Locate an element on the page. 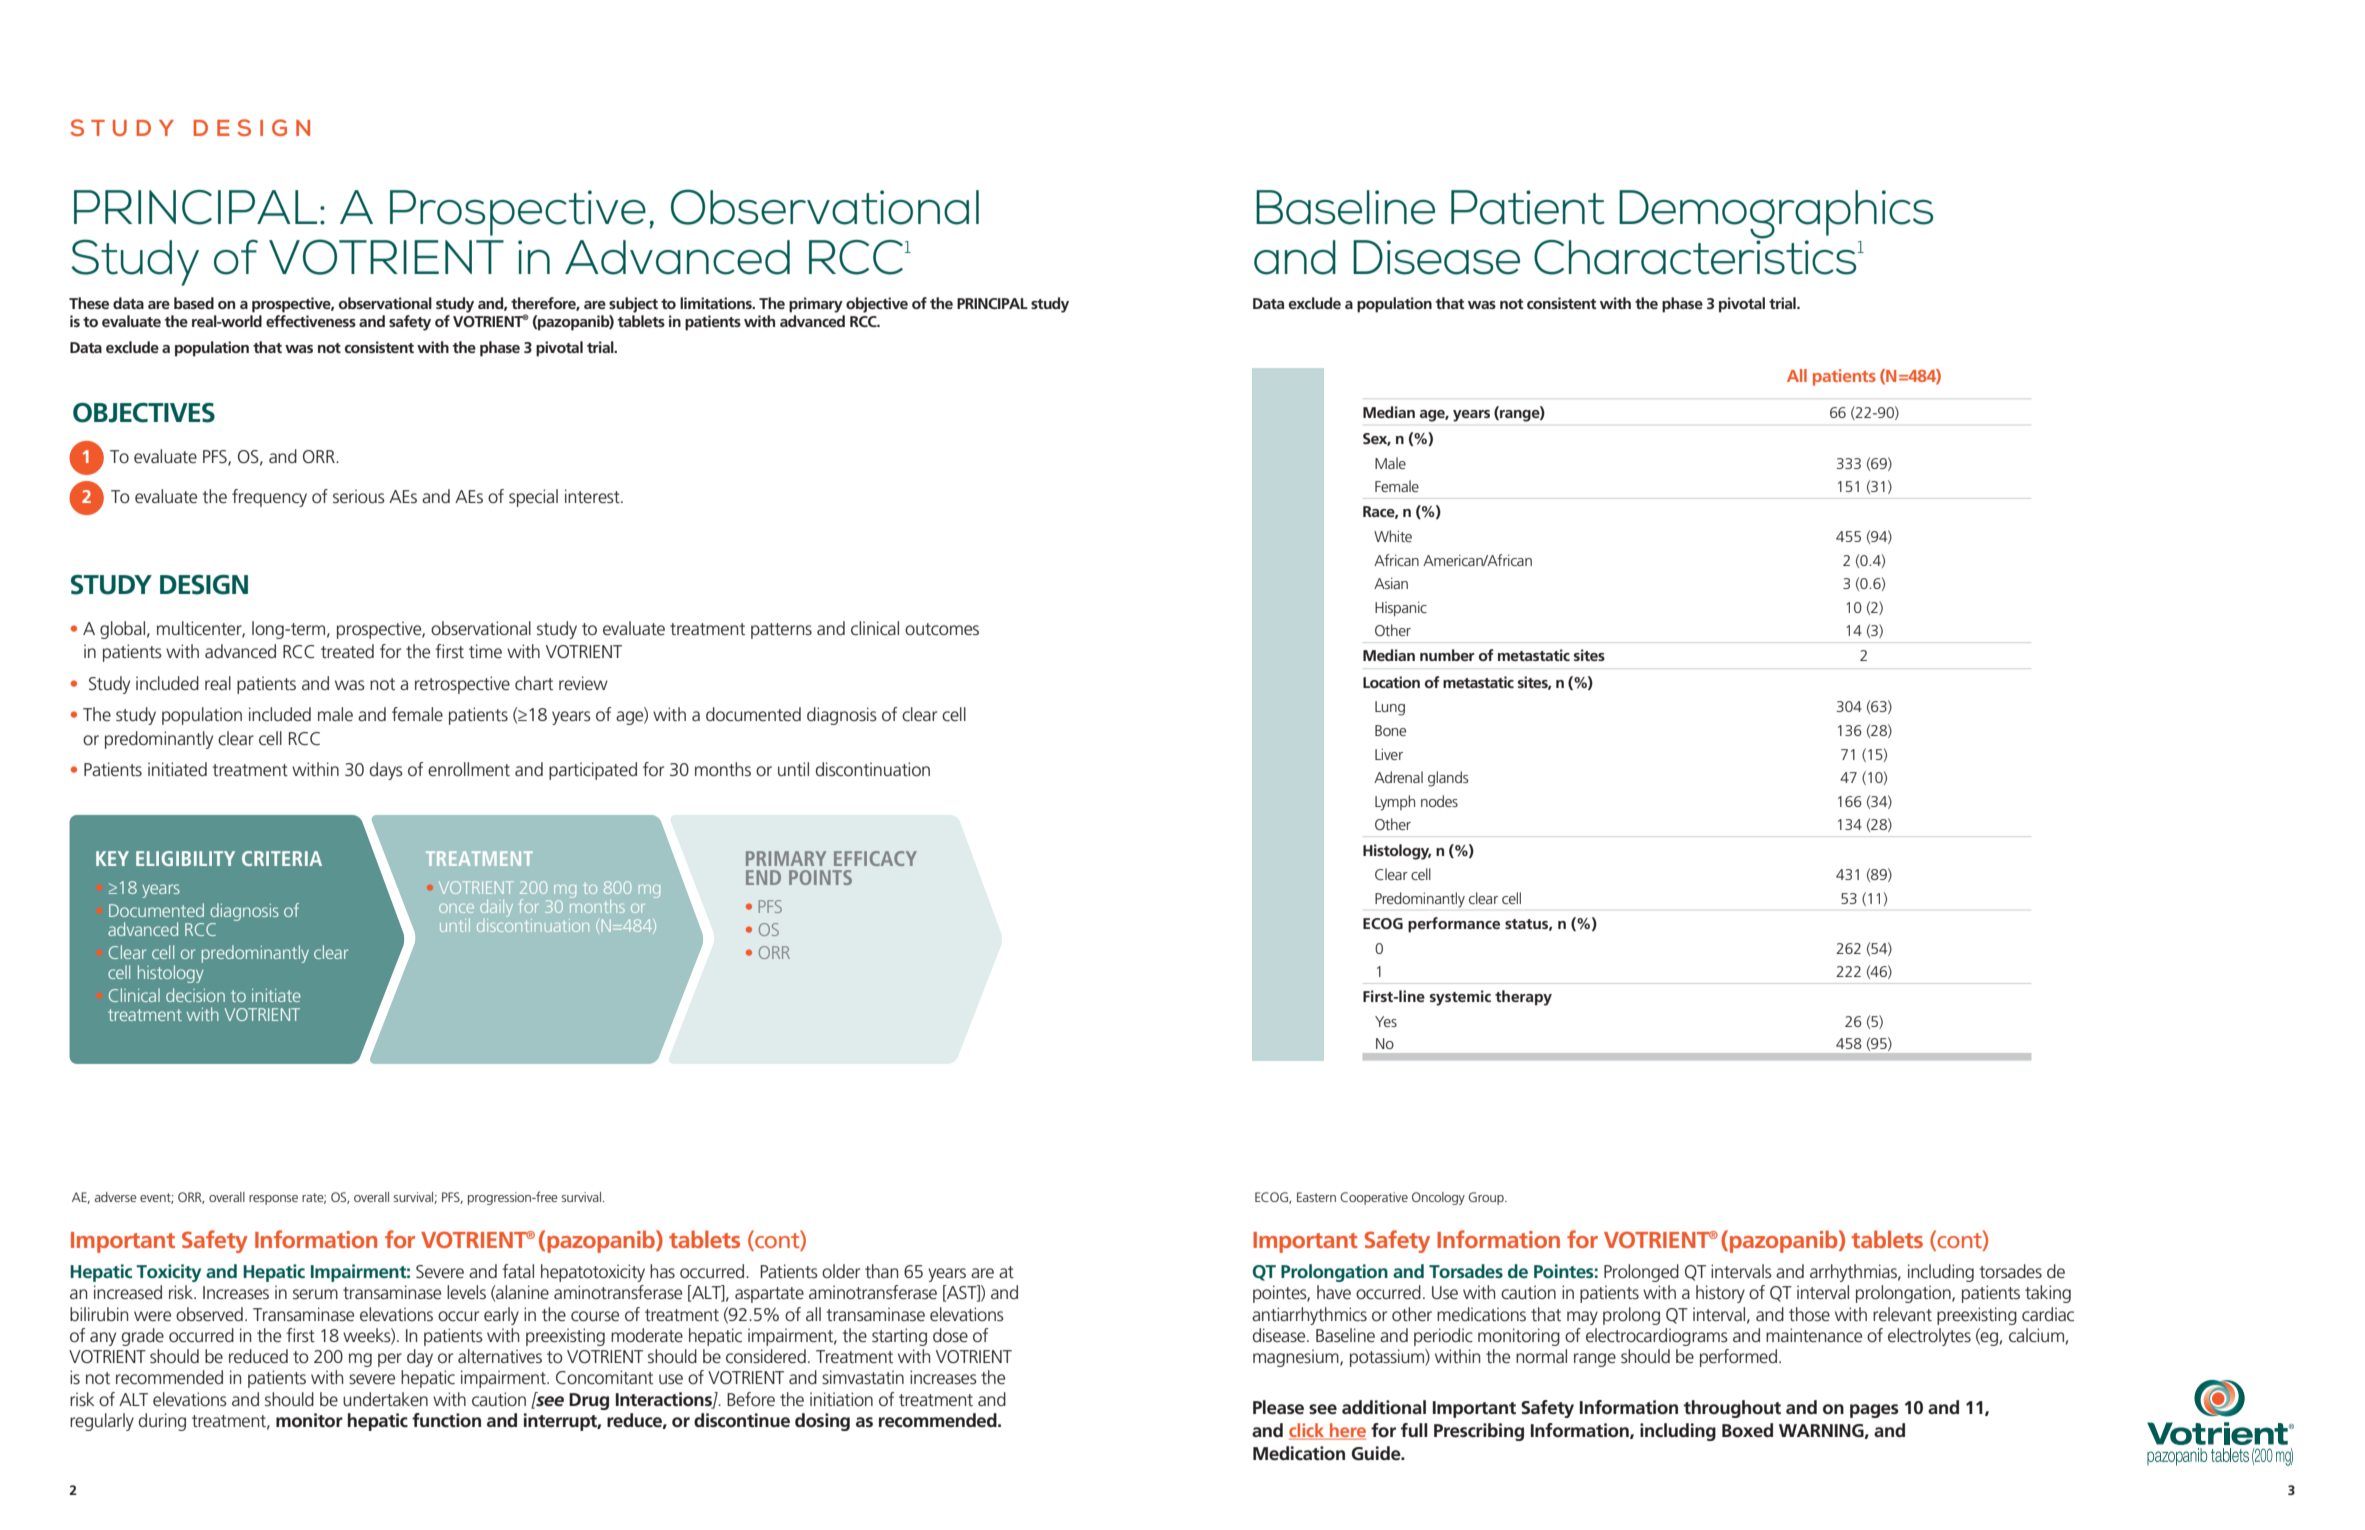  based is located at coordinates (194, 303).
